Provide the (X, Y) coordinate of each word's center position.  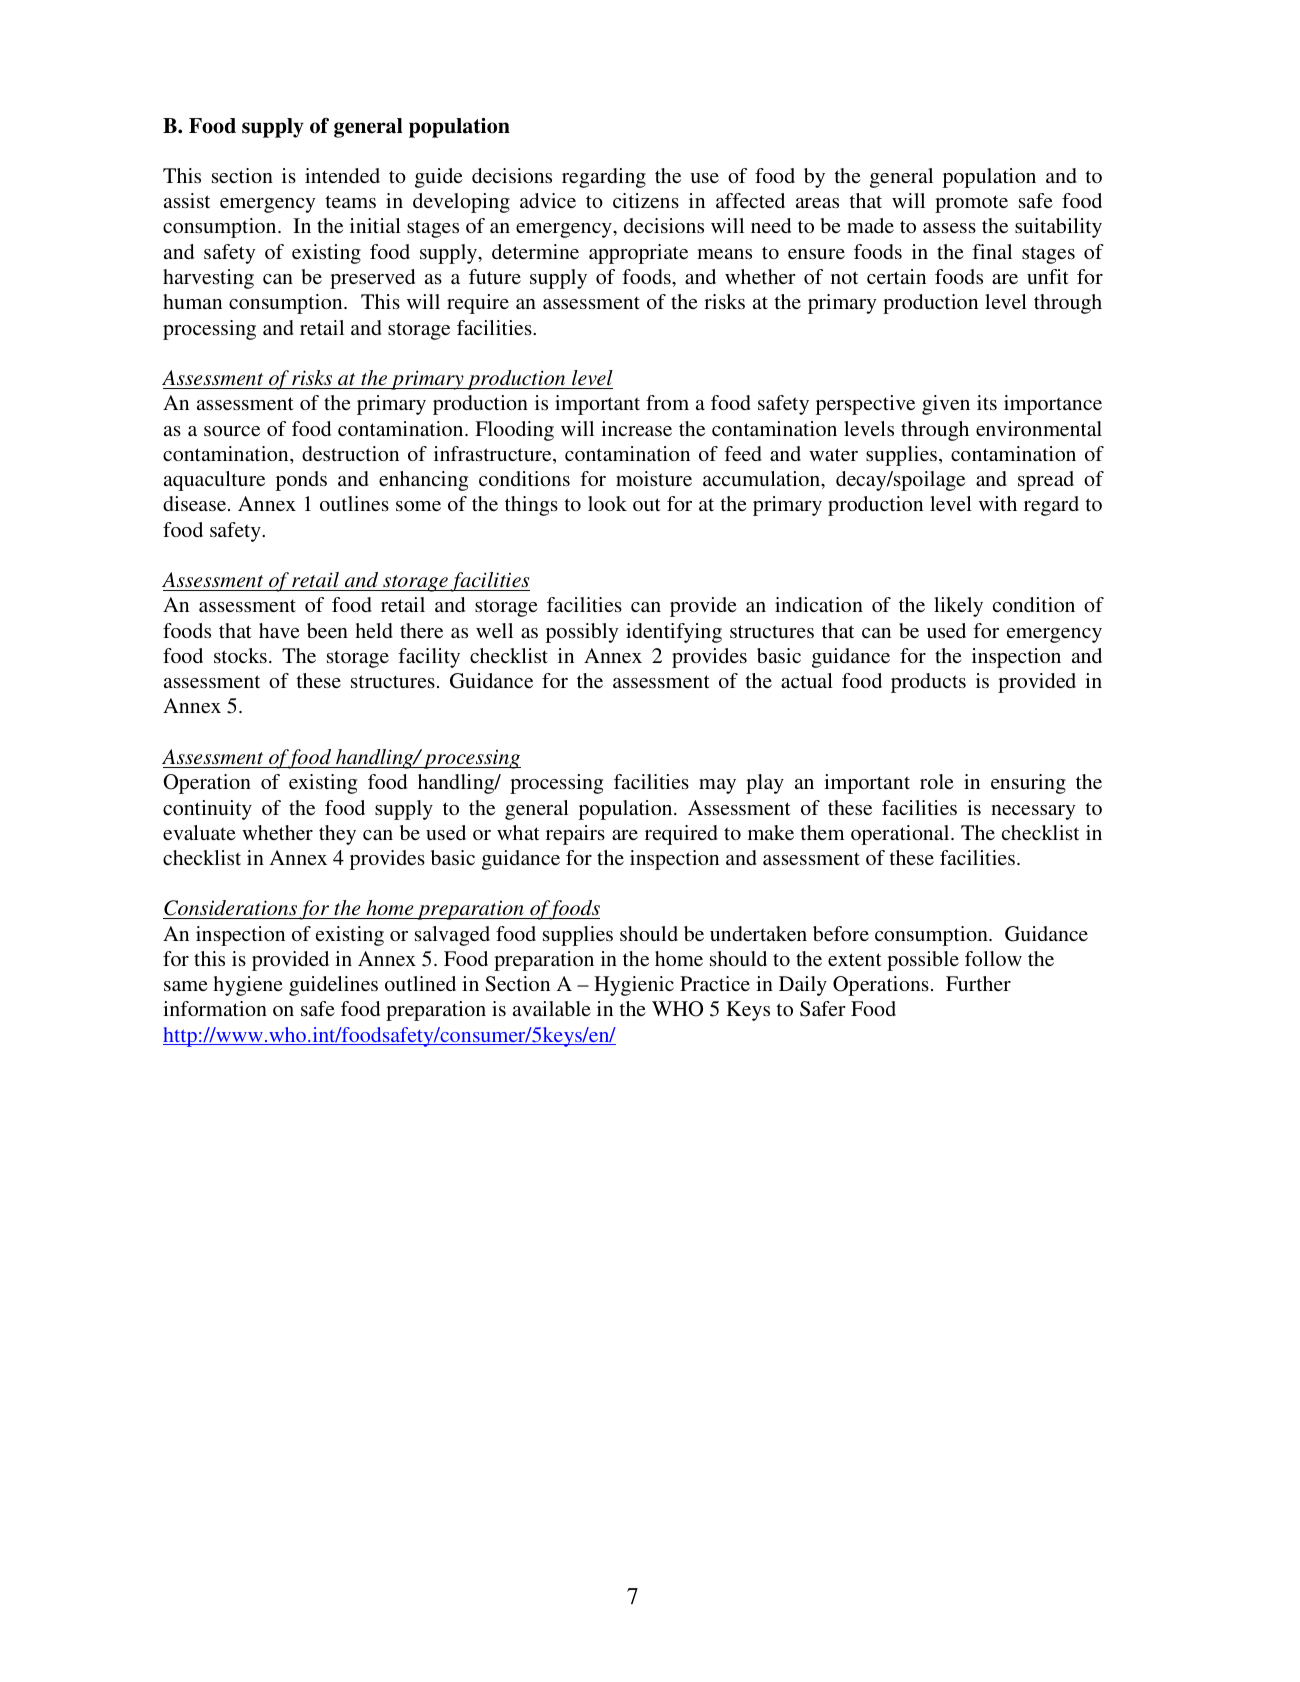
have (279, 630)
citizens (646, 200)
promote (971, 204)
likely (958, 607)
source (232, 431)
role (937, 781)
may (717, 786)
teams (351, 201)
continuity (207, 810)
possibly (582, 633)
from (667, 402)
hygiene (248, 986)
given (946, 405)
